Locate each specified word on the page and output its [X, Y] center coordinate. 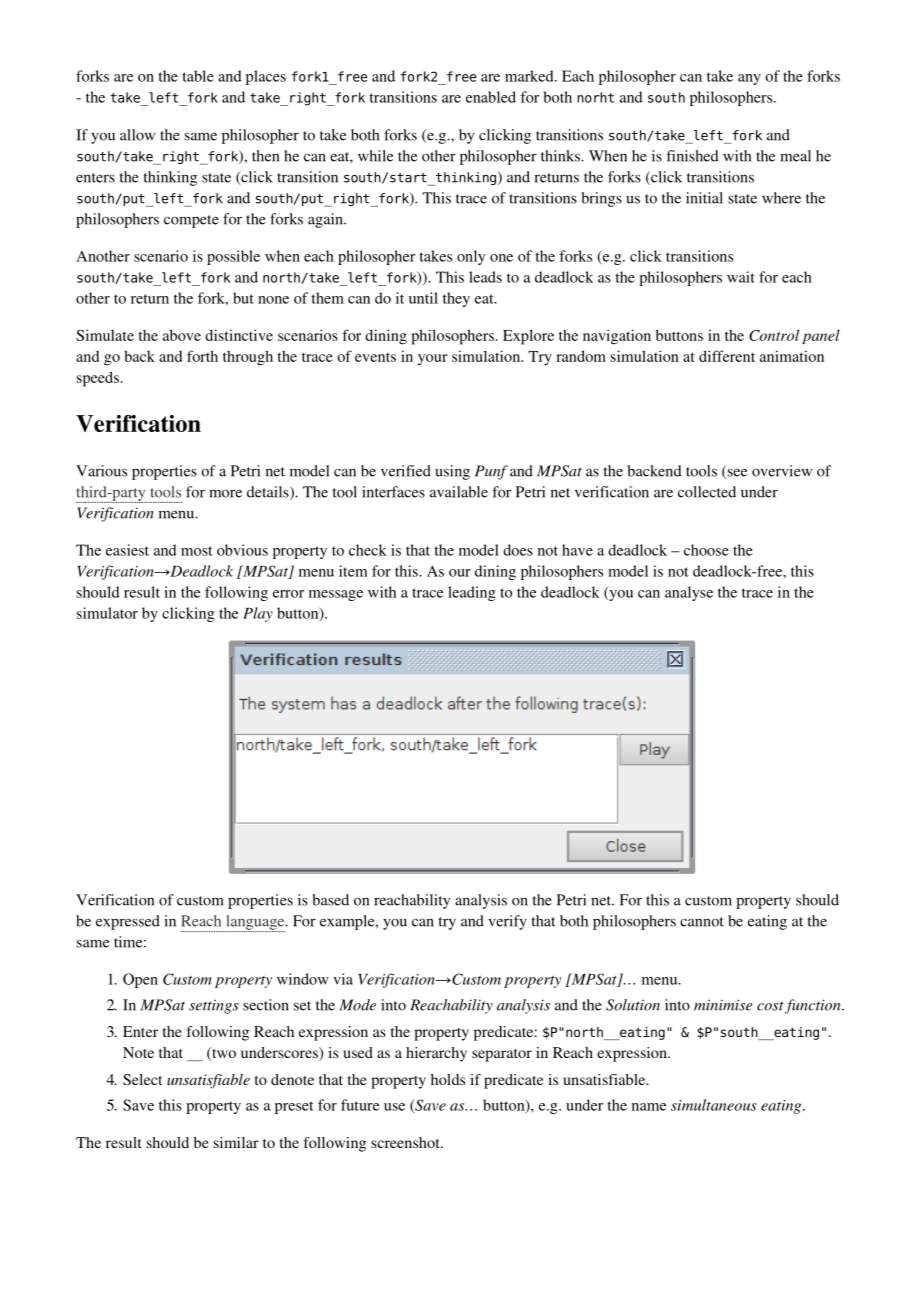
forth [202, 356]
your [433, 360]
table [198, 76]
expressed [128, 922]
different [727, 356]
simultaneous [714, 1105]
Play [258, 614]
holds [448, 1079]
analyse [689, 593]
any [749, 79]
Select [142, 1079]
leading [472, 593]
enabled [491, 97]
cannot [702, 922]
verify [507, 922]
